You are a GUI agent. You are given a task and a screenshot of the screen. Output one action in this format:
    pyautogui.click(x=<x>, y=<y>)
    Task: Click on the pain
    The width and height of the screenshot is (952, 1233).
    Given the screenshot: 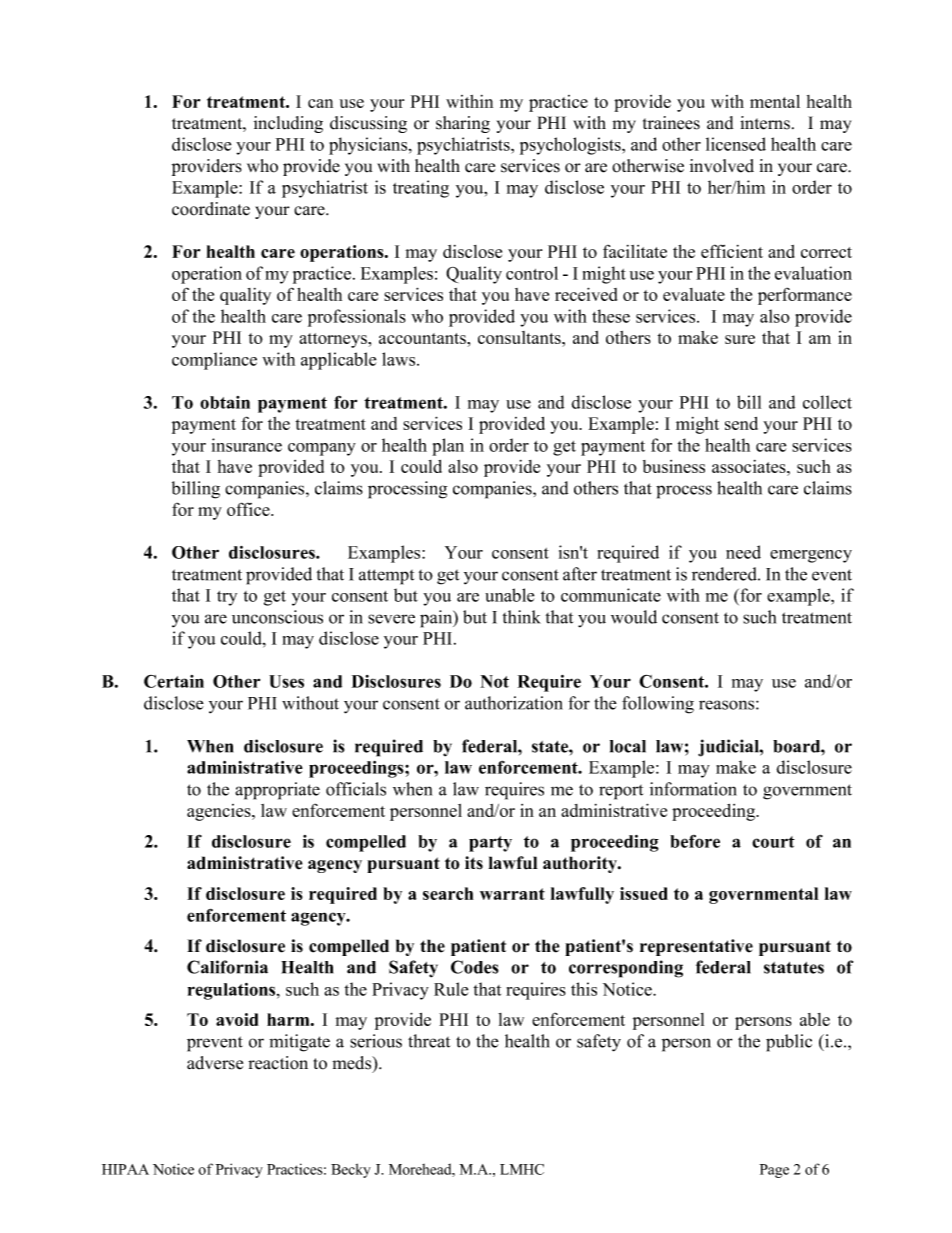 What is the action you would take?
    pyautogui.click(x=437, y=619)
